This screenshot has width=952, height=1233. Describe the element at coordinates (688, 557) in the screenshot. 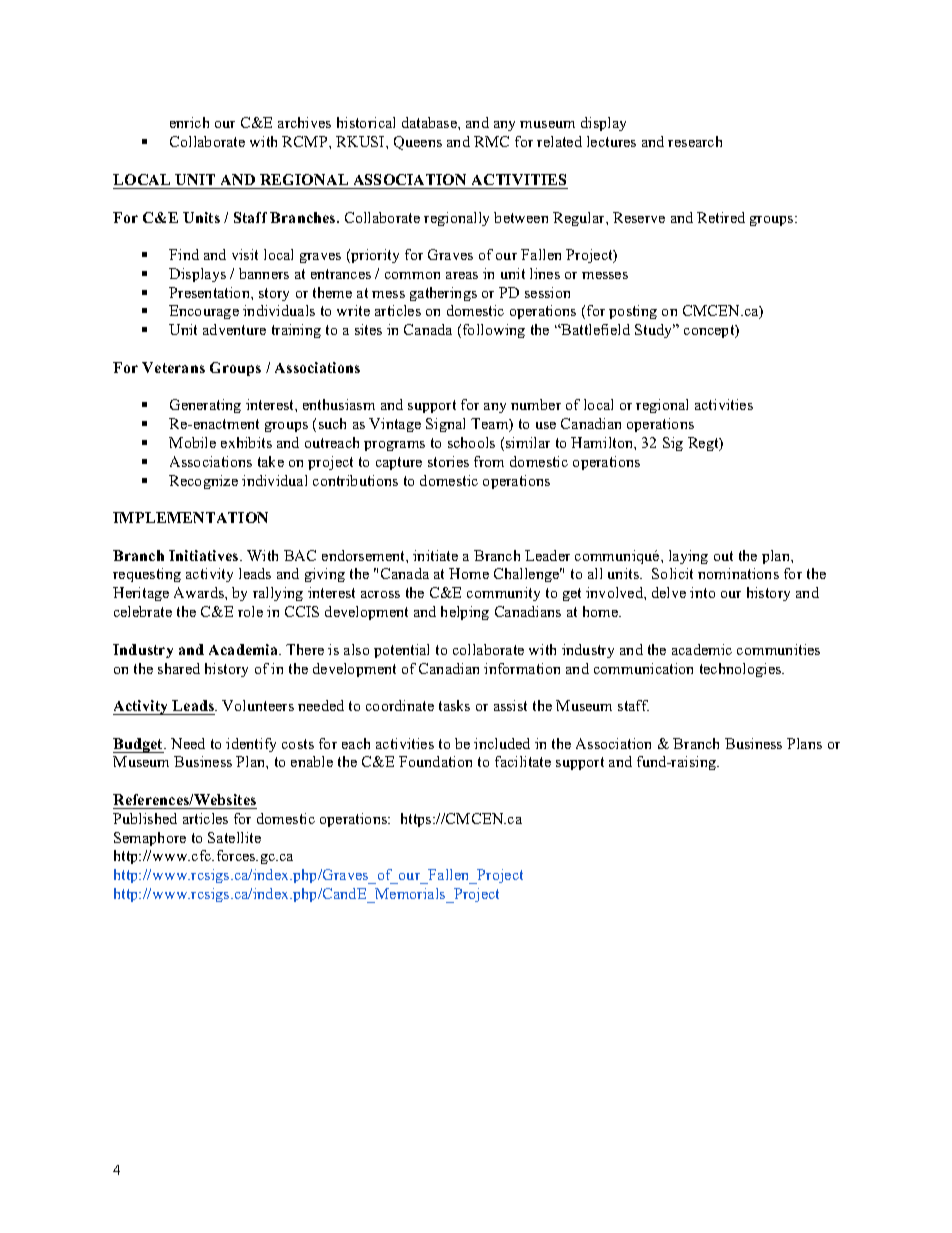

I see `laying` at that location.
